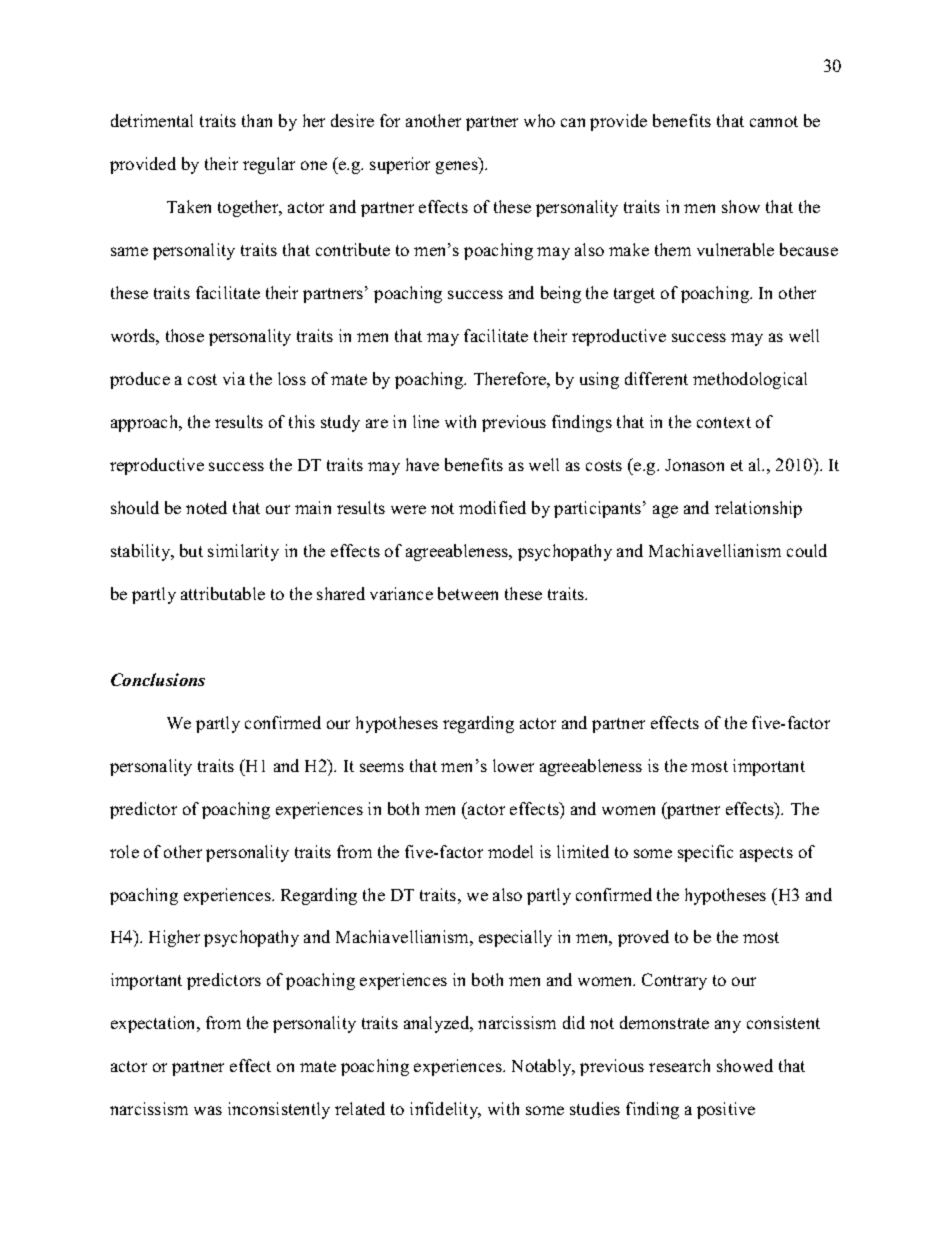 This screenshot has width=952, height=1233. I want to click on genes, so click(458, 167).
